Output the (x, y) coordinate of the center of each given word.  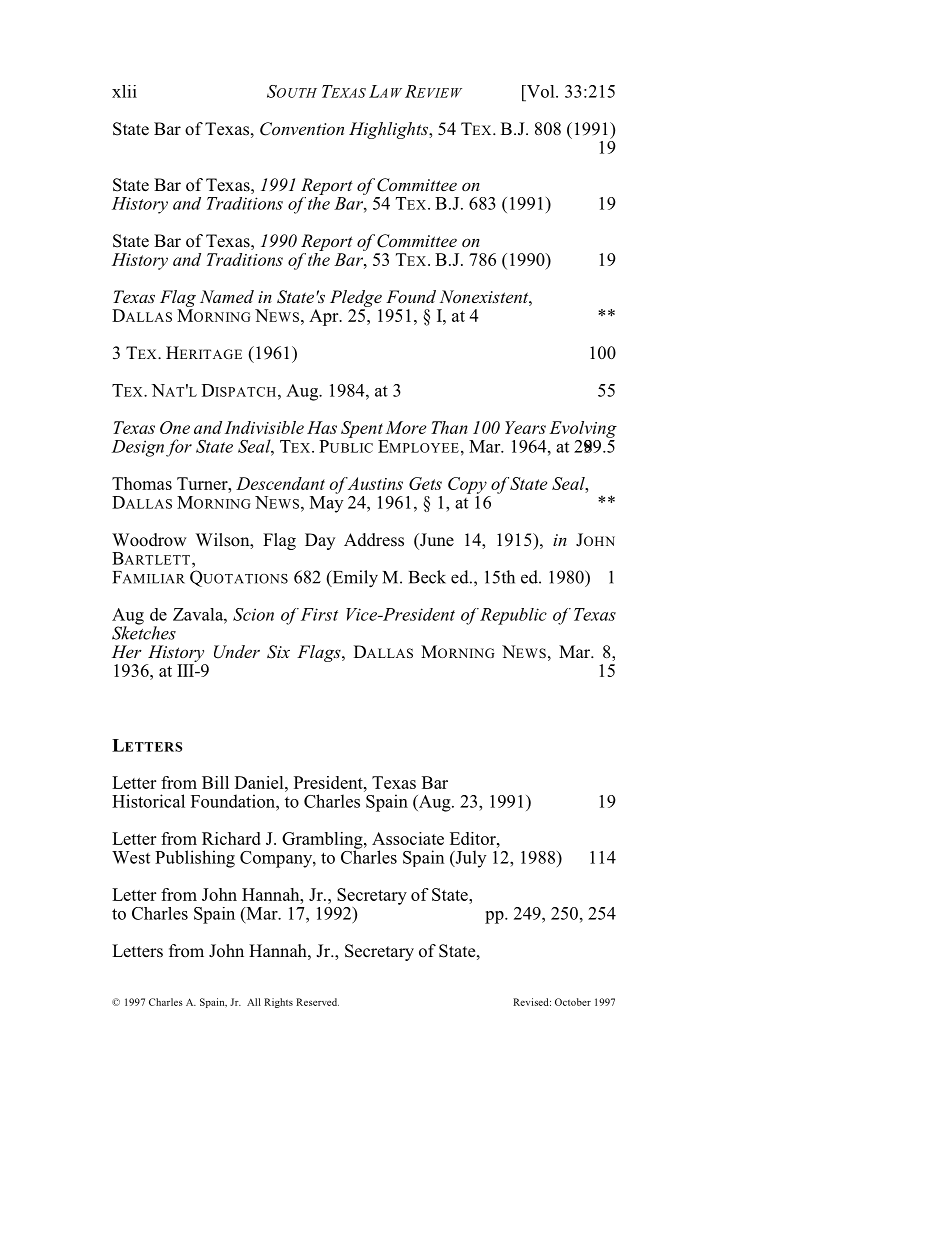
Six (278, 652)
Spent (362, 429)
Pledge (356, 300)
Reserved (317, 1002)
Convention (302, 129)
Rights (278, 1003)
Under (237, 652)
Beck (427, 577)
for (179, 448)
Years (525, 427)
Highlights (390, 130)
